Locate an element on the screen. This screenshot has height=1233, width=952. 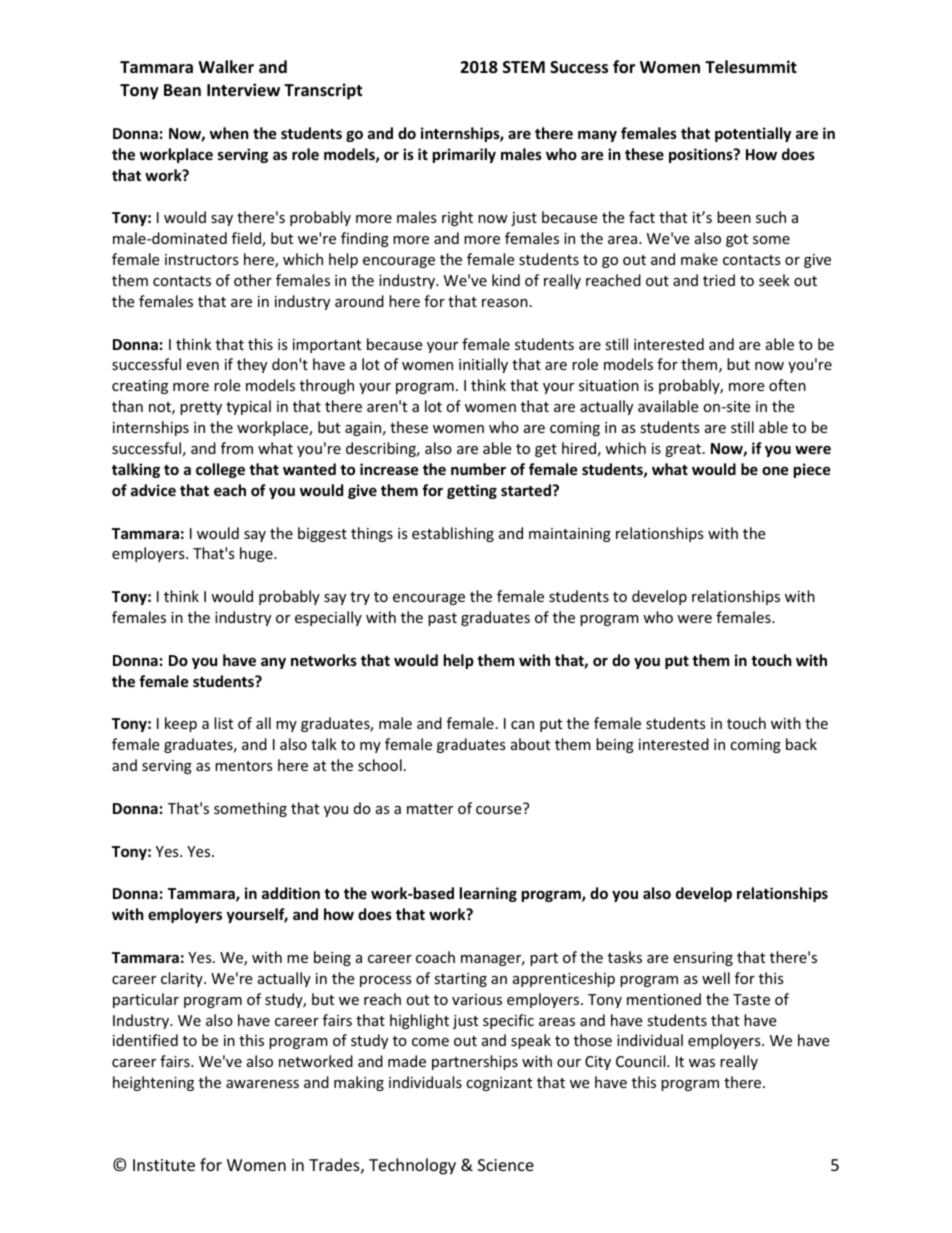
potentially is located at coordinates (753, 134).
